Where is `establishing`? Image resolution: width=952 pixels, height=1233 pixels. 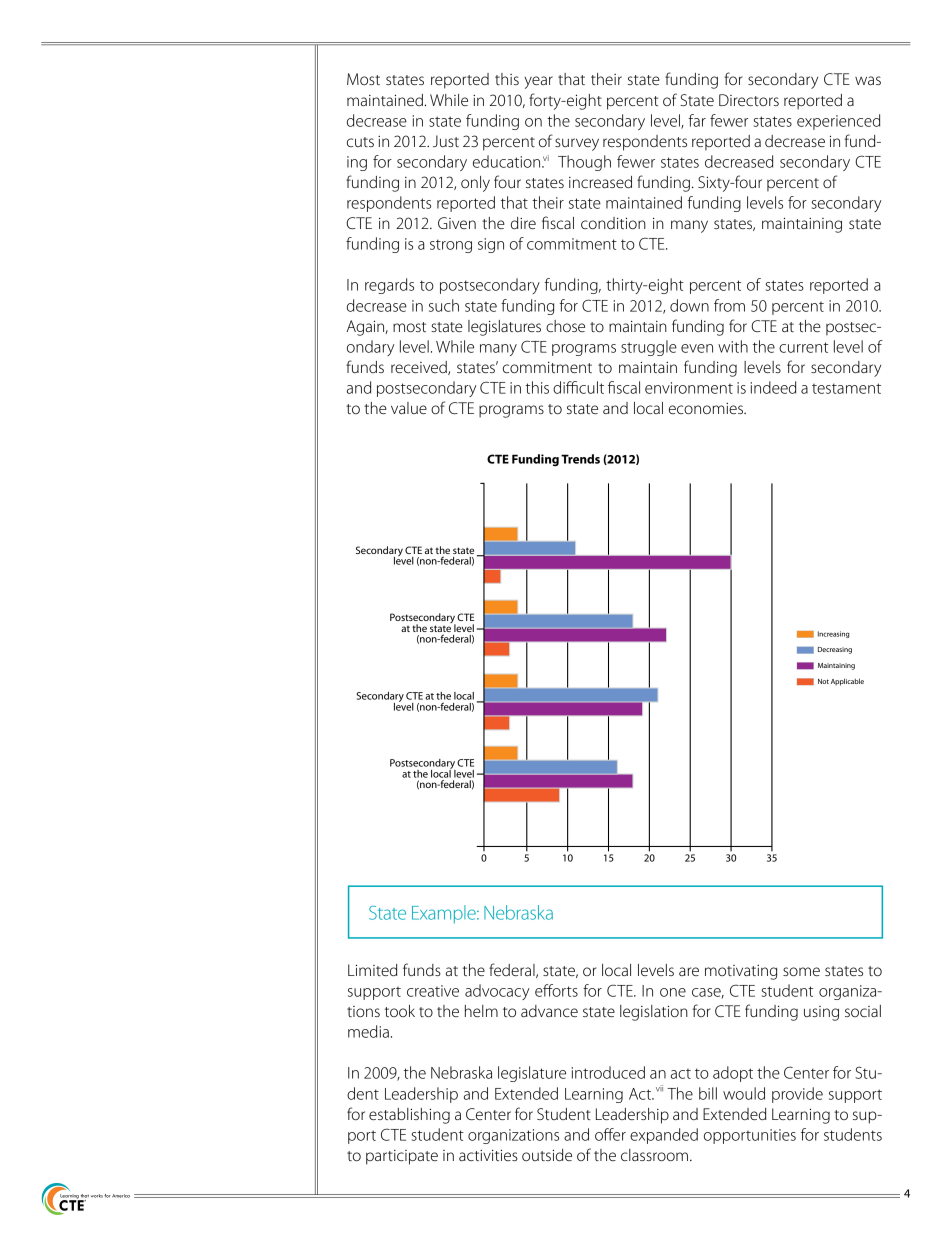
establishing is located at coordinates (409, 1116).
